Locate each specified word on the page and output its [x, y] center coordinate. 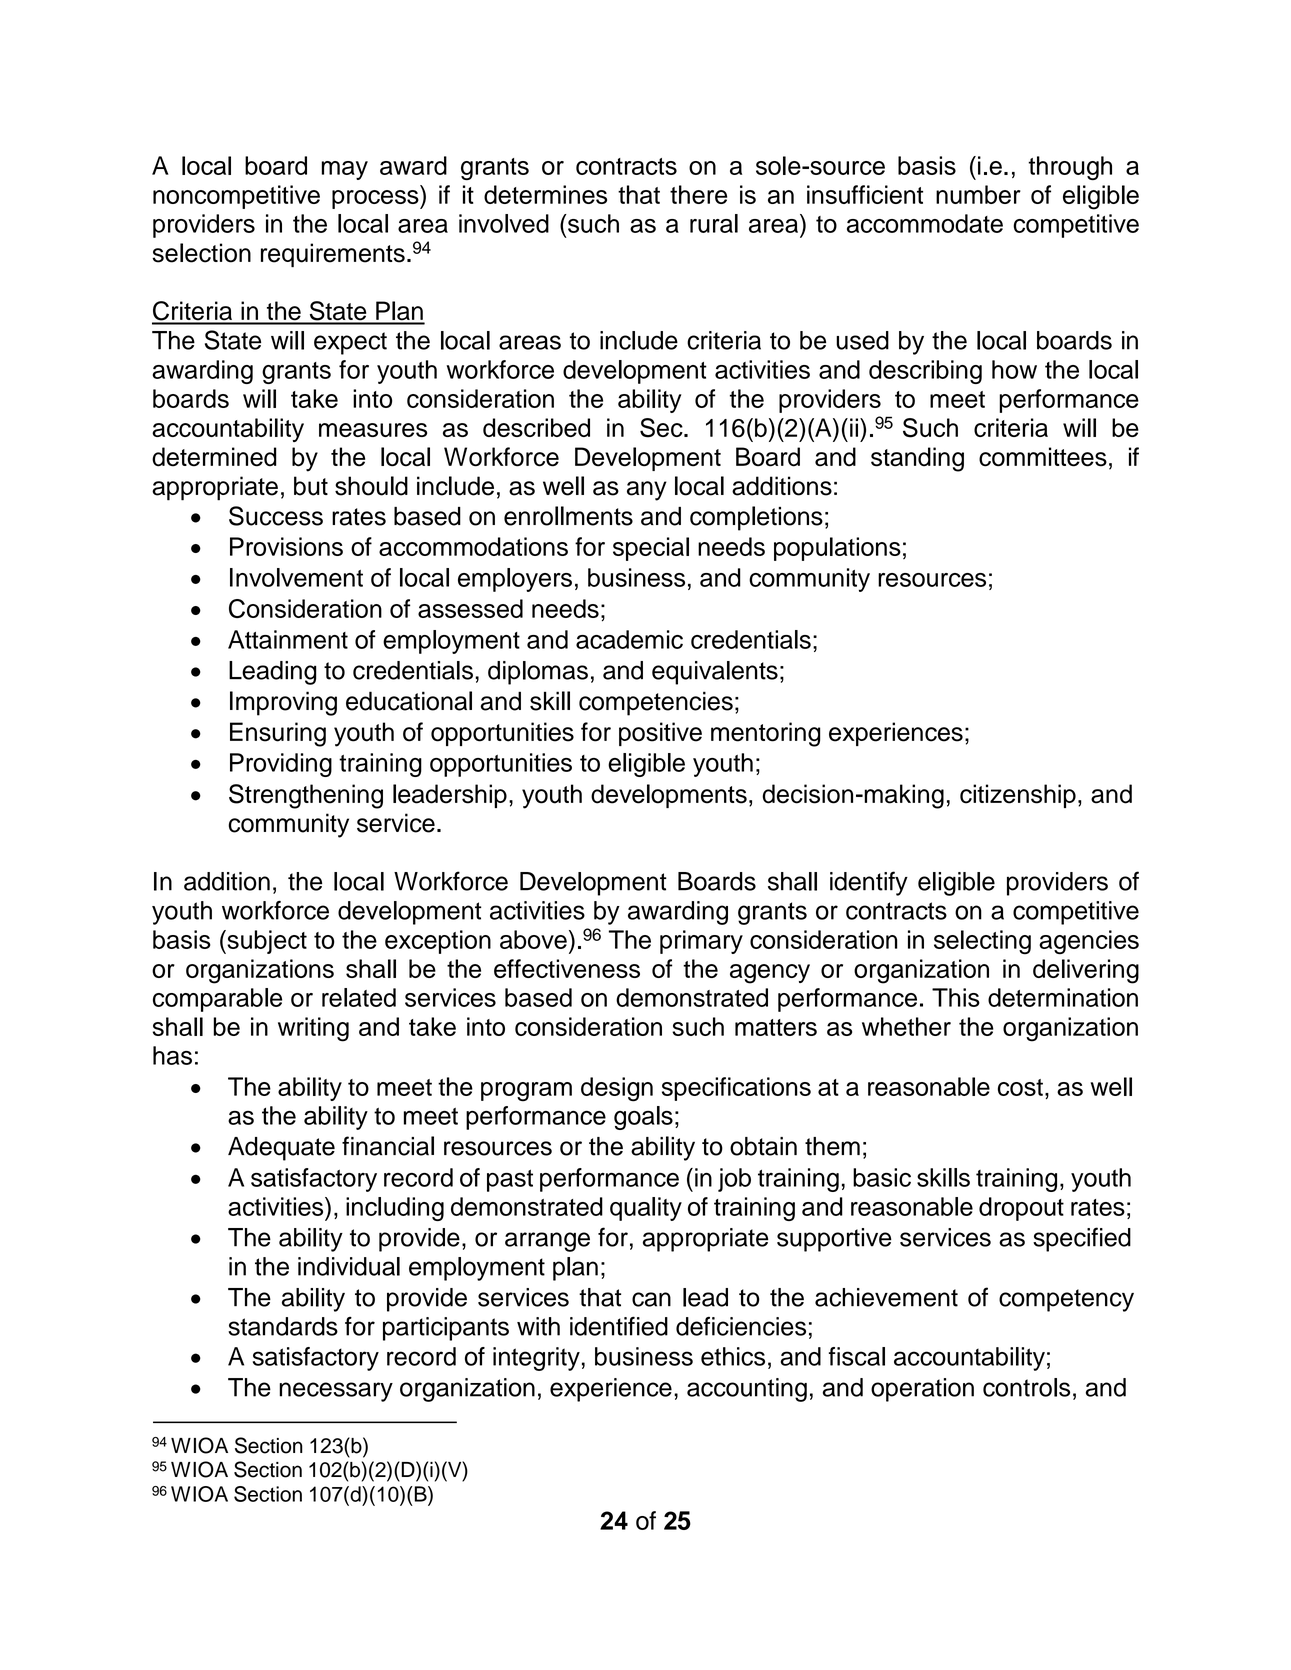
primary [701, 942]
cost [1020, 1087]
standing [917, 459]
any [647, 491]
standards [283, 1326]
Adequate [281, 1149]
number [978, 194]
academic [629, 639]
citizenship [1018, 796]
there [698, 194]
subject [266, 942]
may [345, 170]
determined [214, 457]
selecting [982, 942]
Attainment [288, 639]
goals [643, 1118]
